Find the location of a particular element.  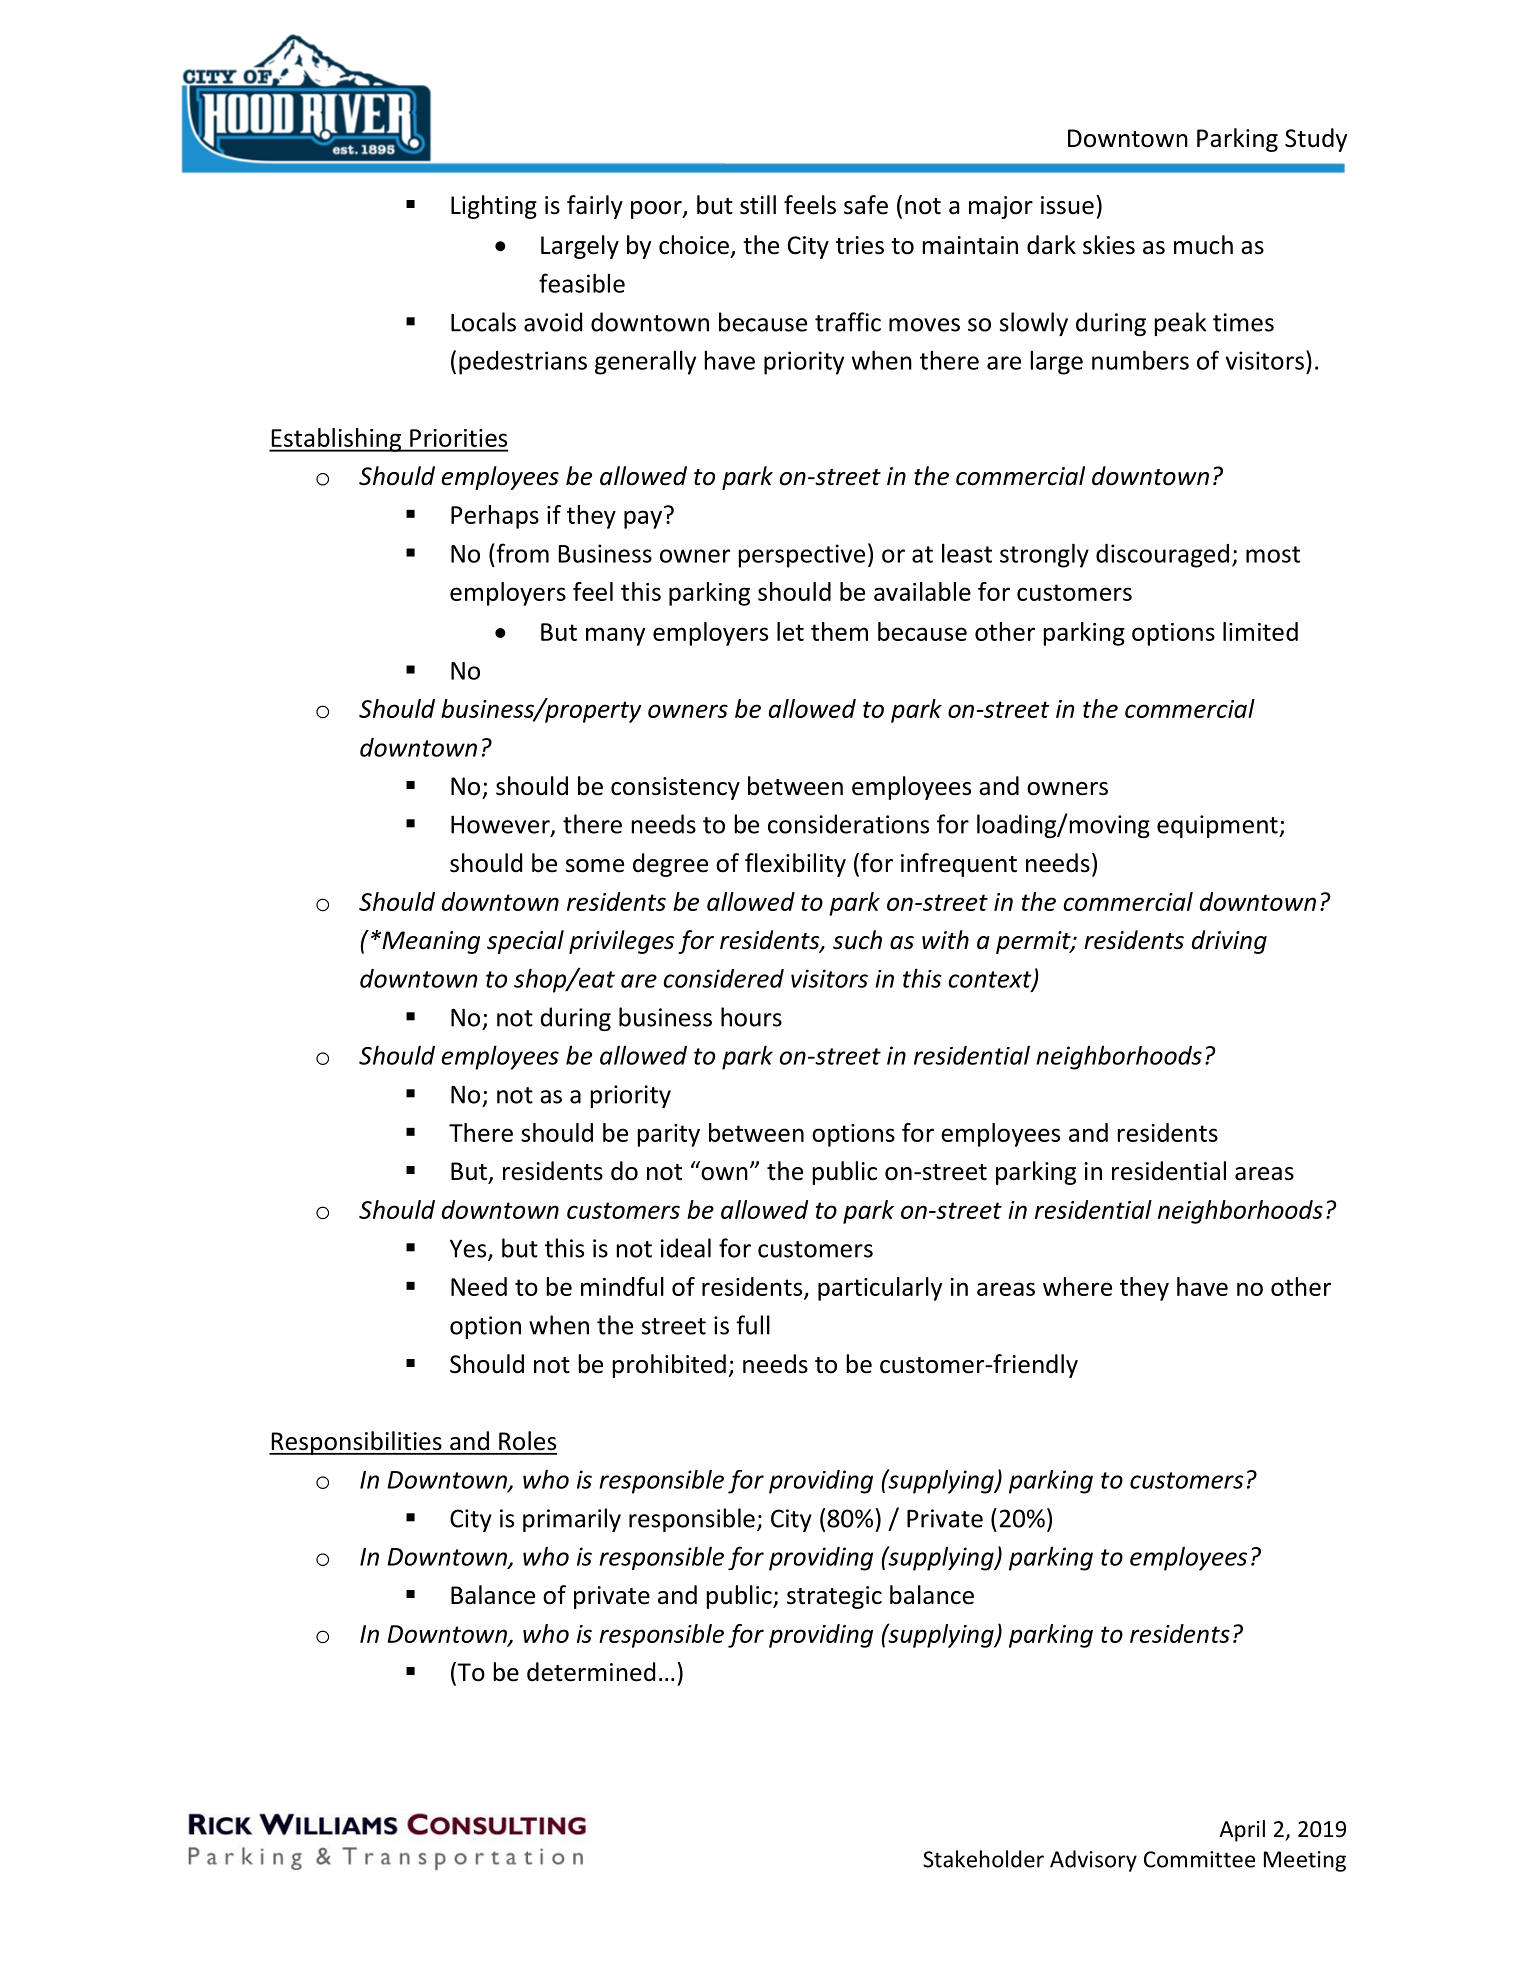

Stakeholder is located at coordinates (983, 1859).
